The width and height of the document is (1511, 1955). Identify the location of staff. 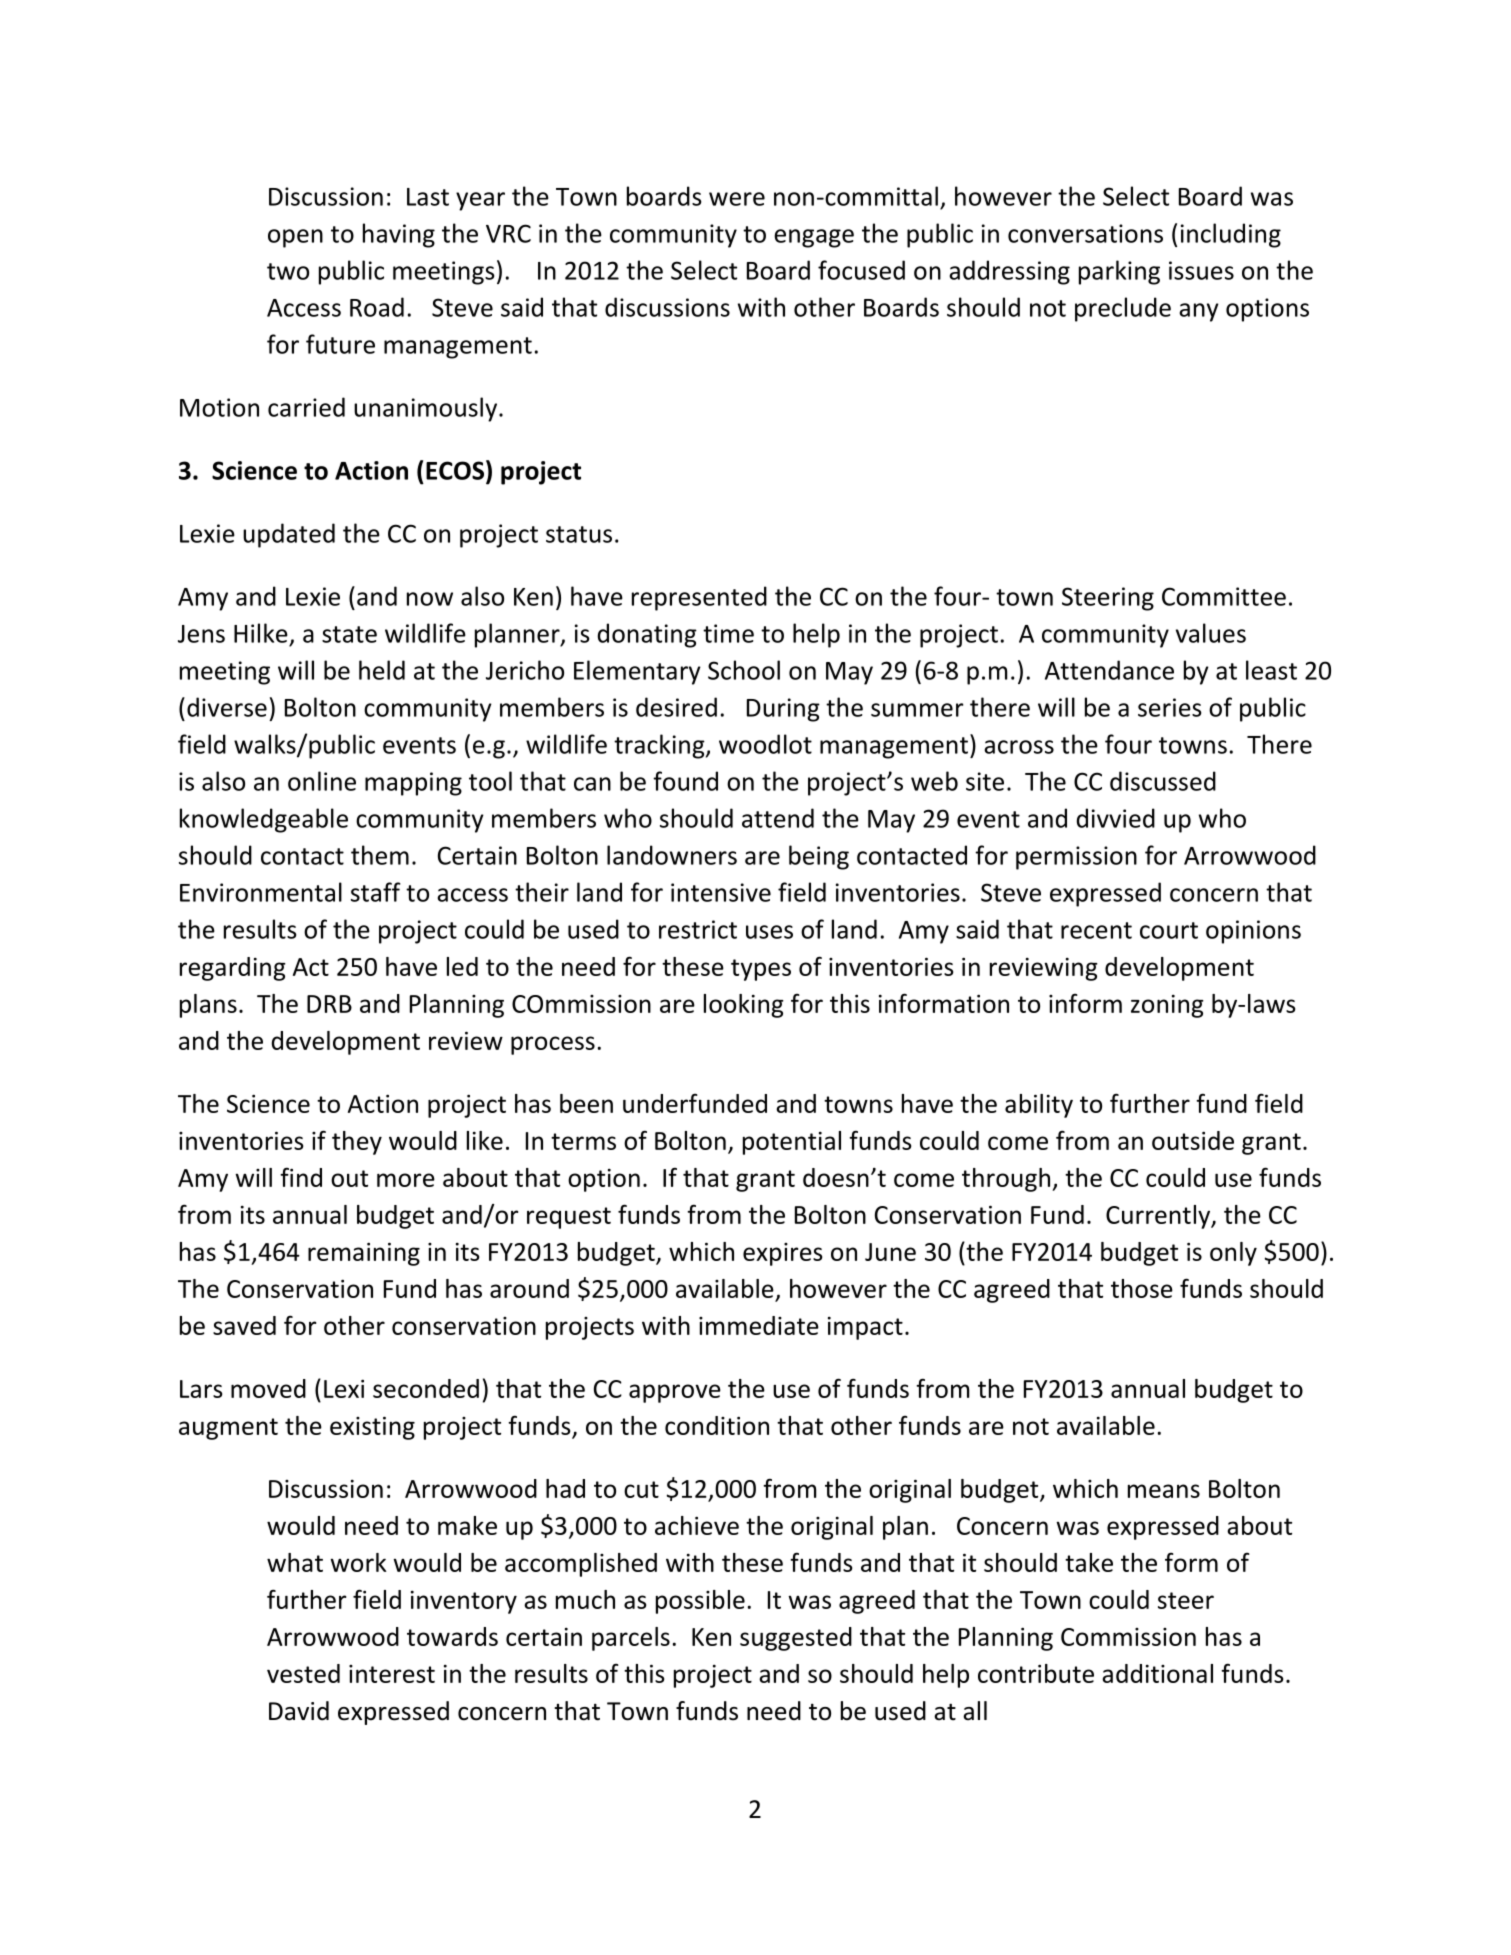
(376, 892).
